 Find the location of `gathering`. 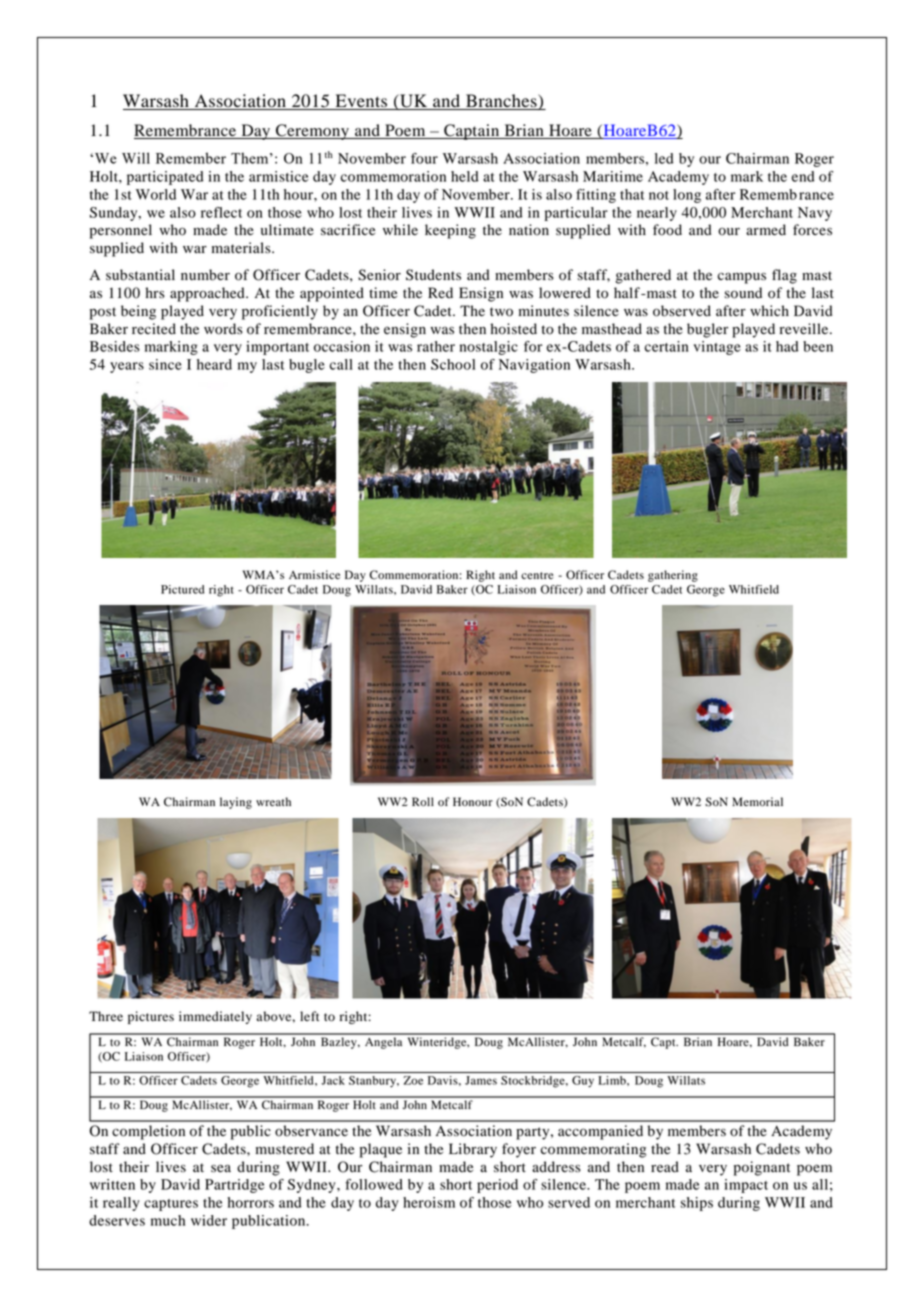

gathering is located at coordinates (673, 576).
